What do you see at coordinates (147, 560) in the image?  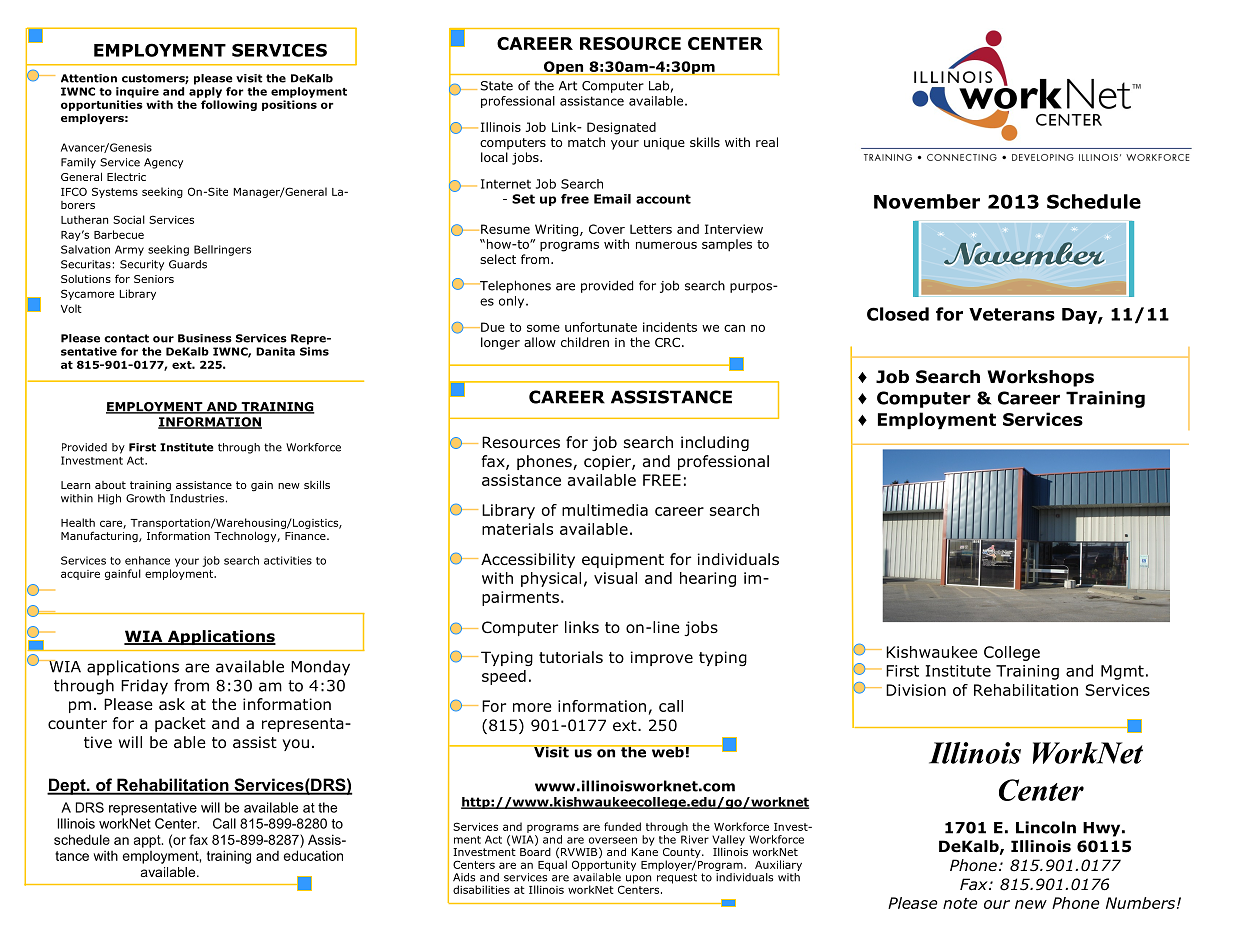 I see `enhance` at bounding box center [147, 560].
